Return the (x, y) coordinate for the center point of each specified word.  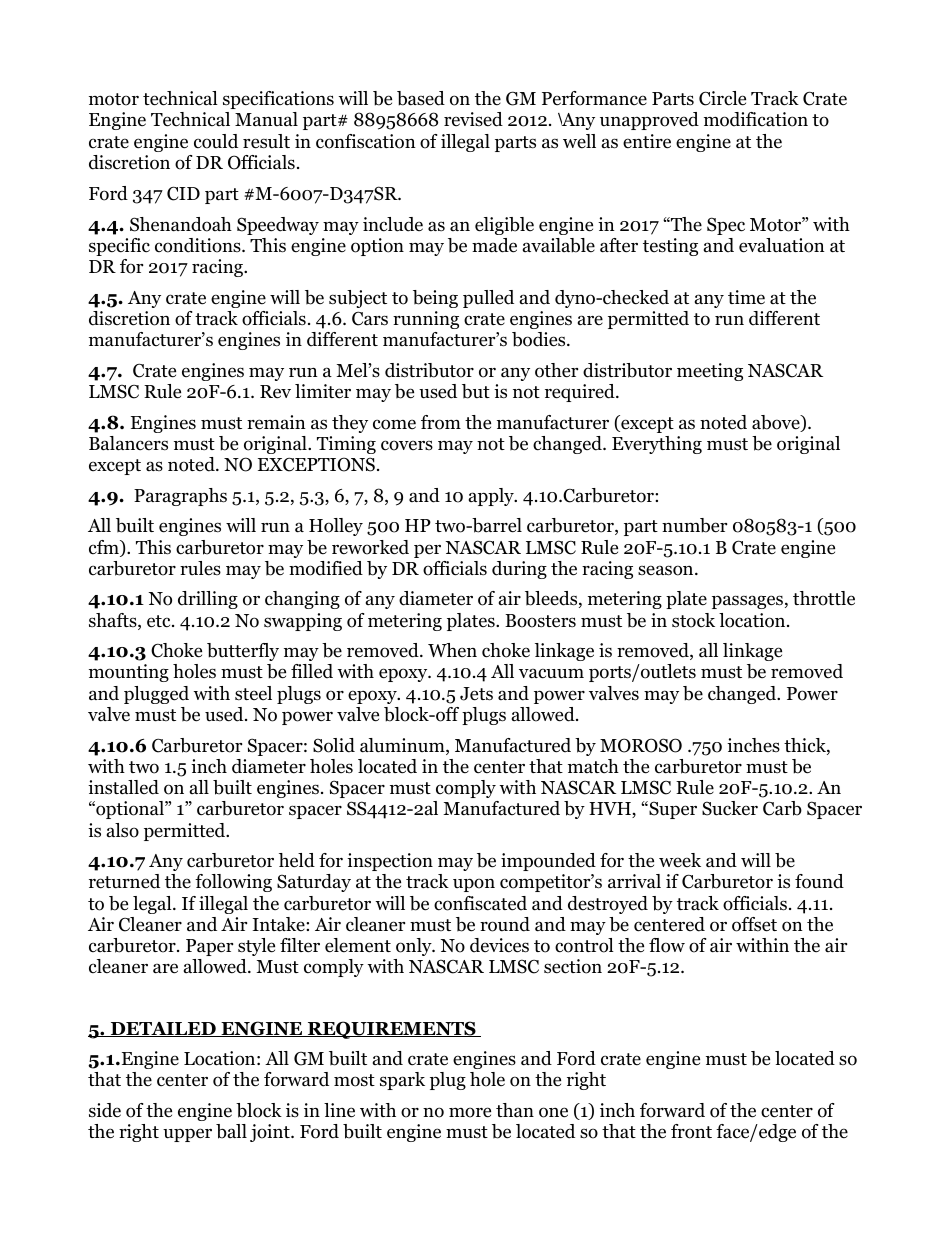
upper (187, 1135)
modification (756, 119)
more (470, 1112)
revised (473, 119)
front (691, 1131)
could (216, 141)
